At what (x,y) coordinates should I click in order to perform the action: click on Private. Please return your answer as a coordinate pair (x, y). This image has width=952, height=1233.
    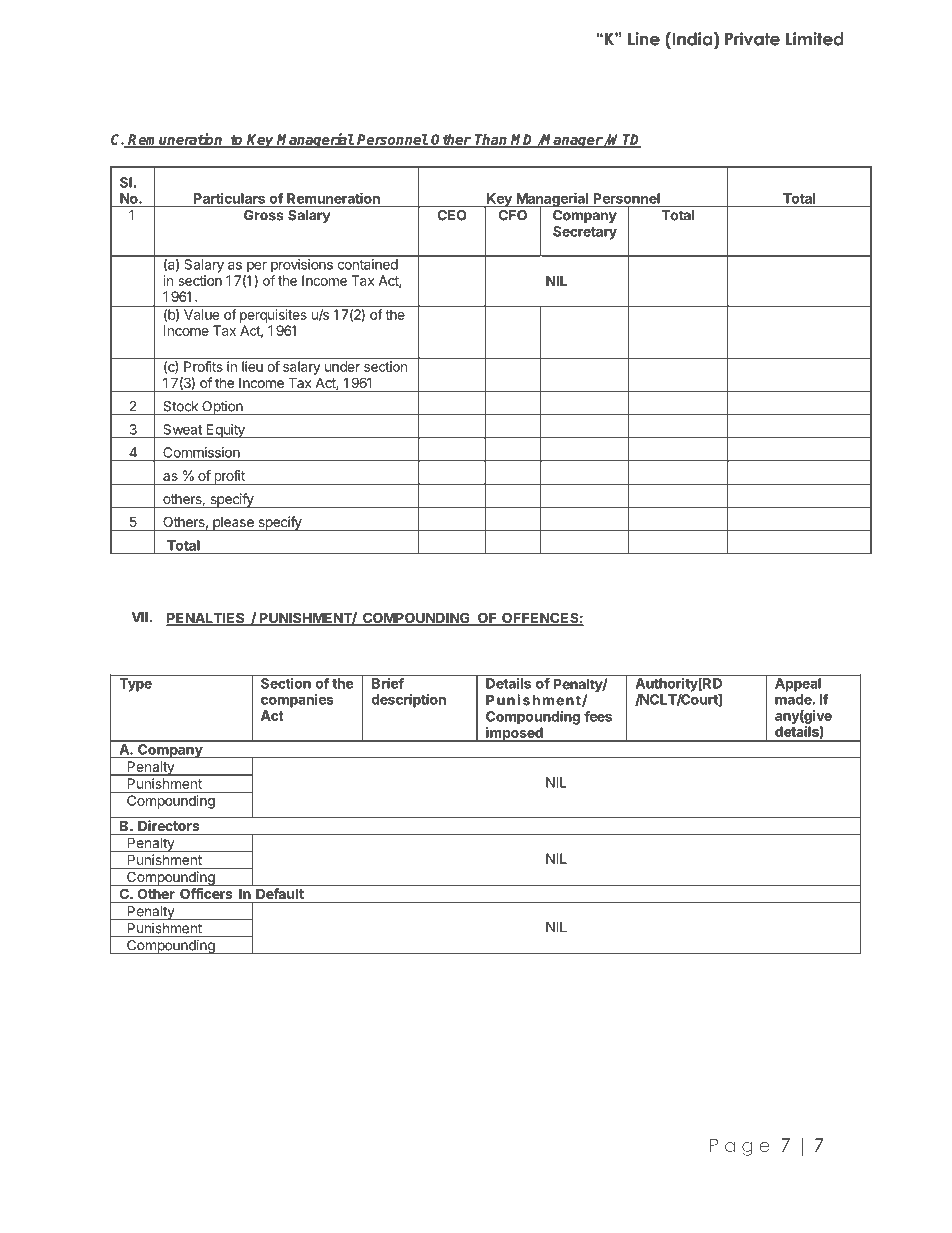
    Looking at the image, I should click on (752, 39).
